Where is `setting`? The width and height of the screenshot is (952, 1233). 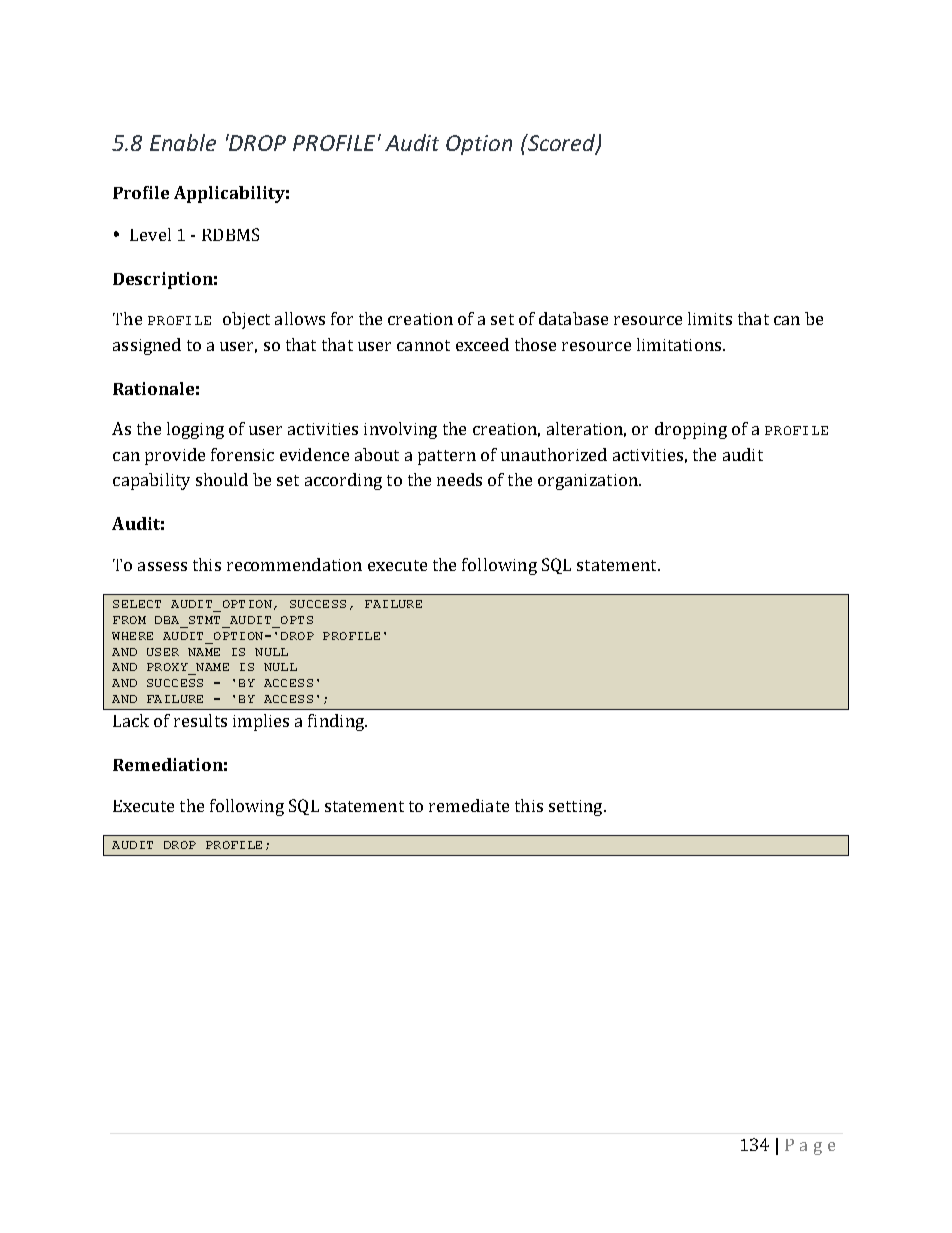 setting is located at coordinates (577, 808).
